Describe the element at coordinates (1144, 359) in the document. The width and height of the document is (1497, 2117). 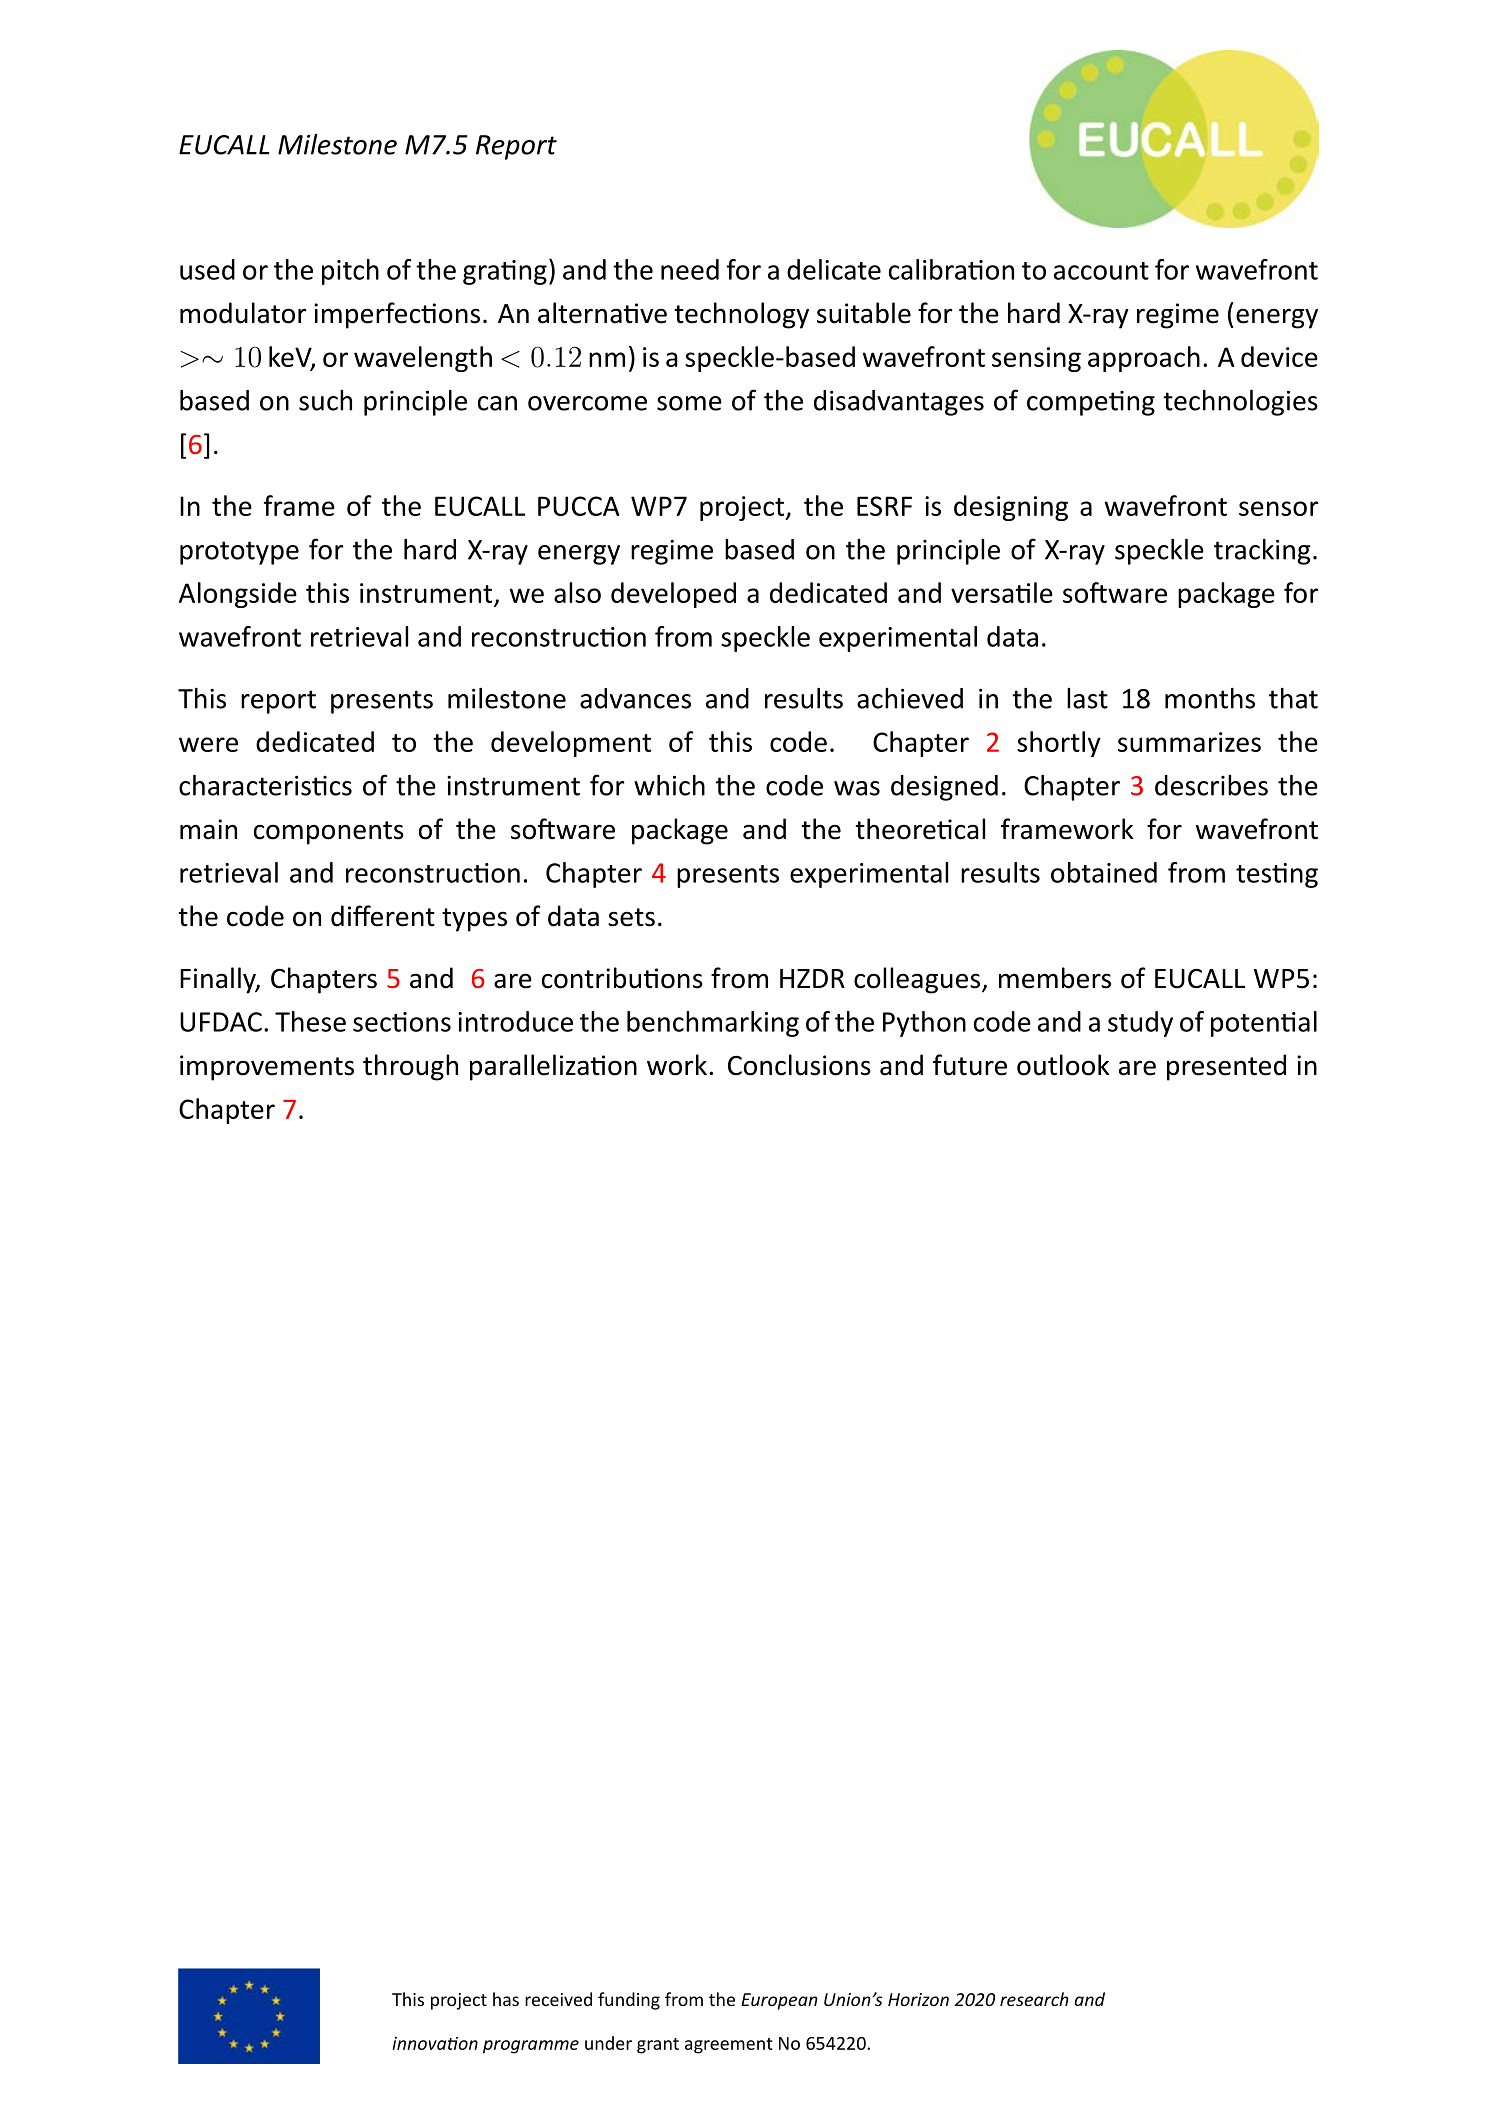
I see `approach` at that location.
